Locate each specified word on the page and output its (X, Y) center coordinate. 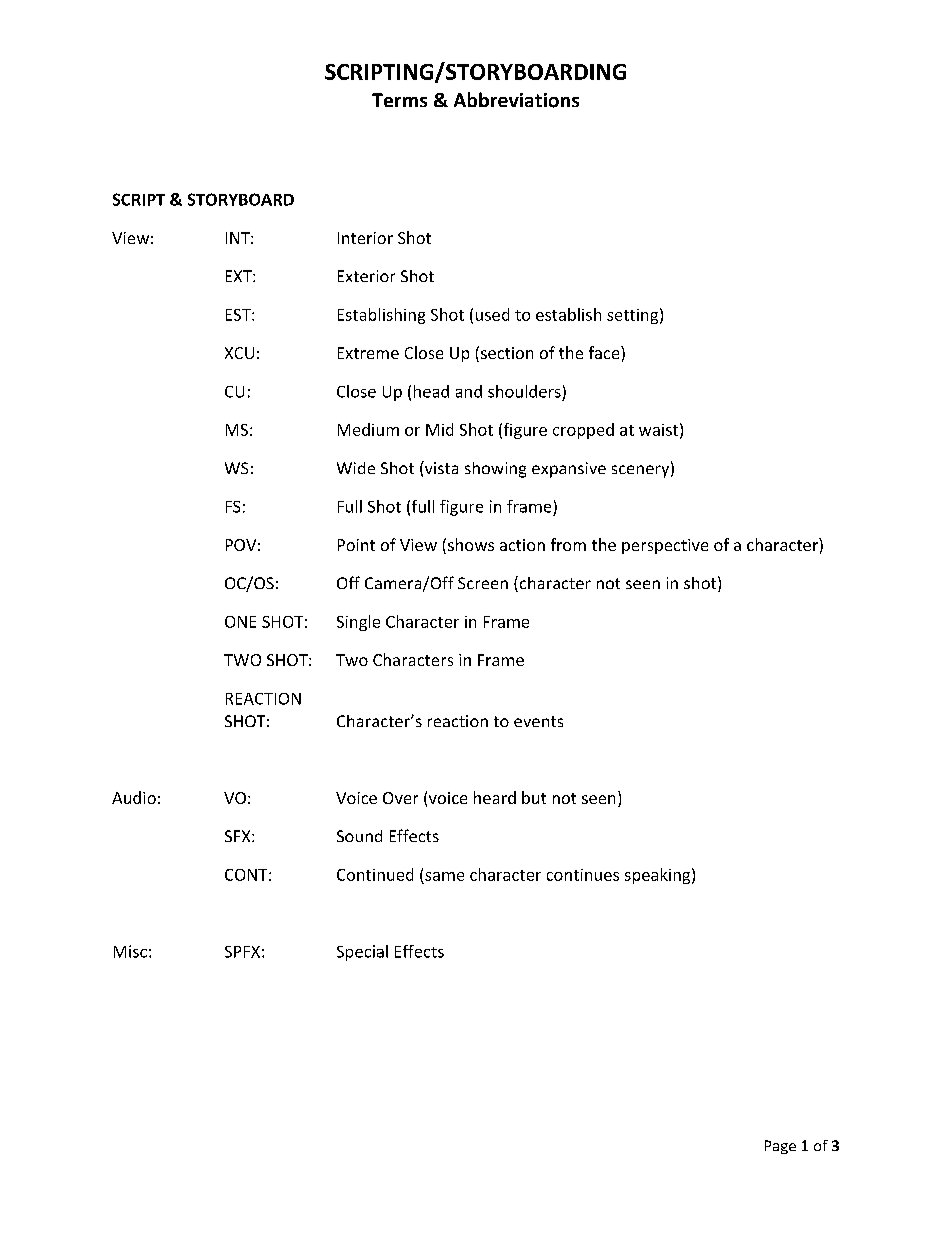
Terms (399, 100)
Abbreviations (516, 100)
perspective (665, 546)
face (605, 352)
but (534, 797)
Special (362, 953)
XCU (239, 353)
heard (495, 797)
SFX (239, 836)
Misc (130, 951)
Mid (439, 429)
